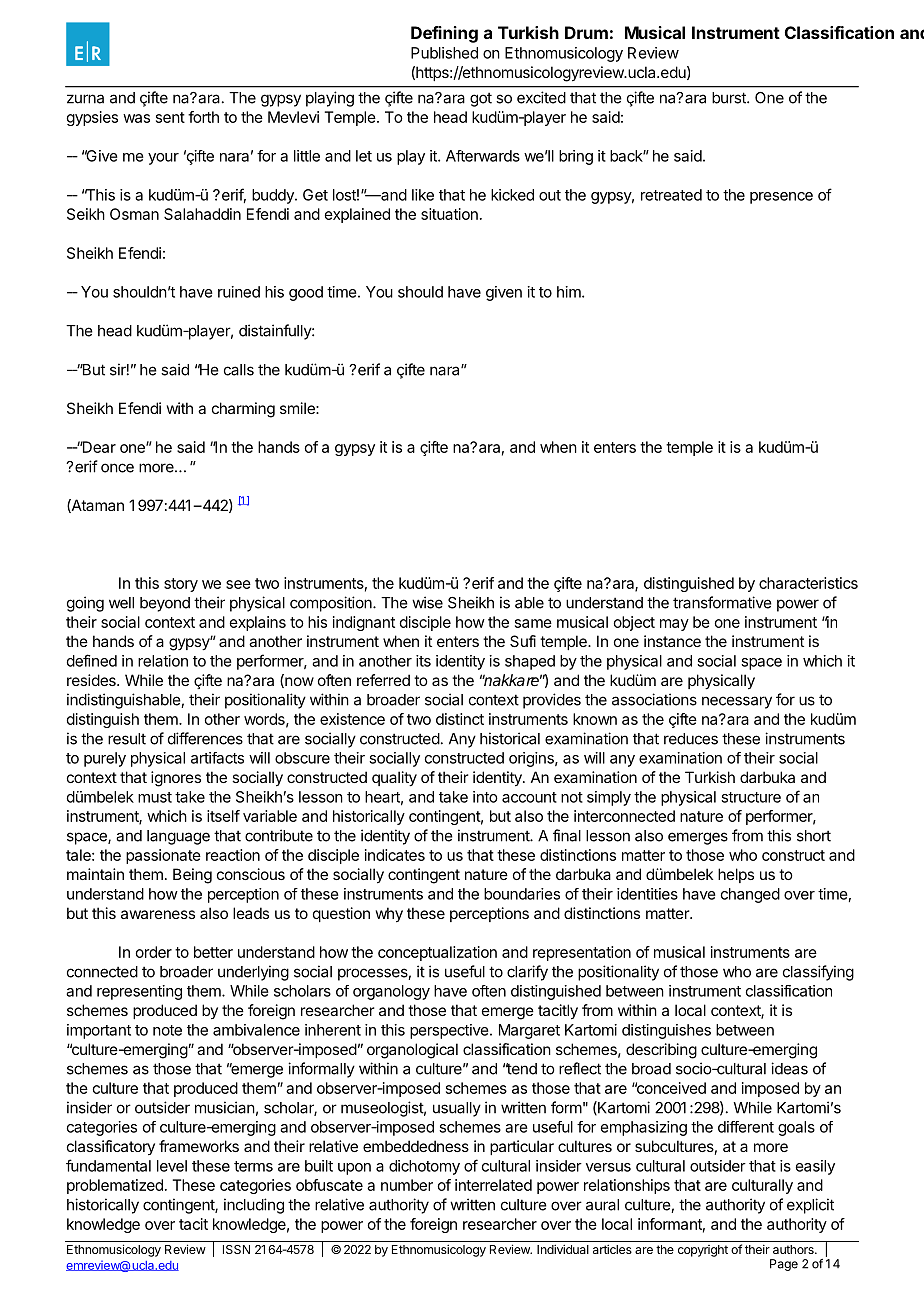 The width and height of the image is (924, 1308). What do you see at coordinates (165, 604) in the image?
I see `beyond` at bounding box center [165, 604].
